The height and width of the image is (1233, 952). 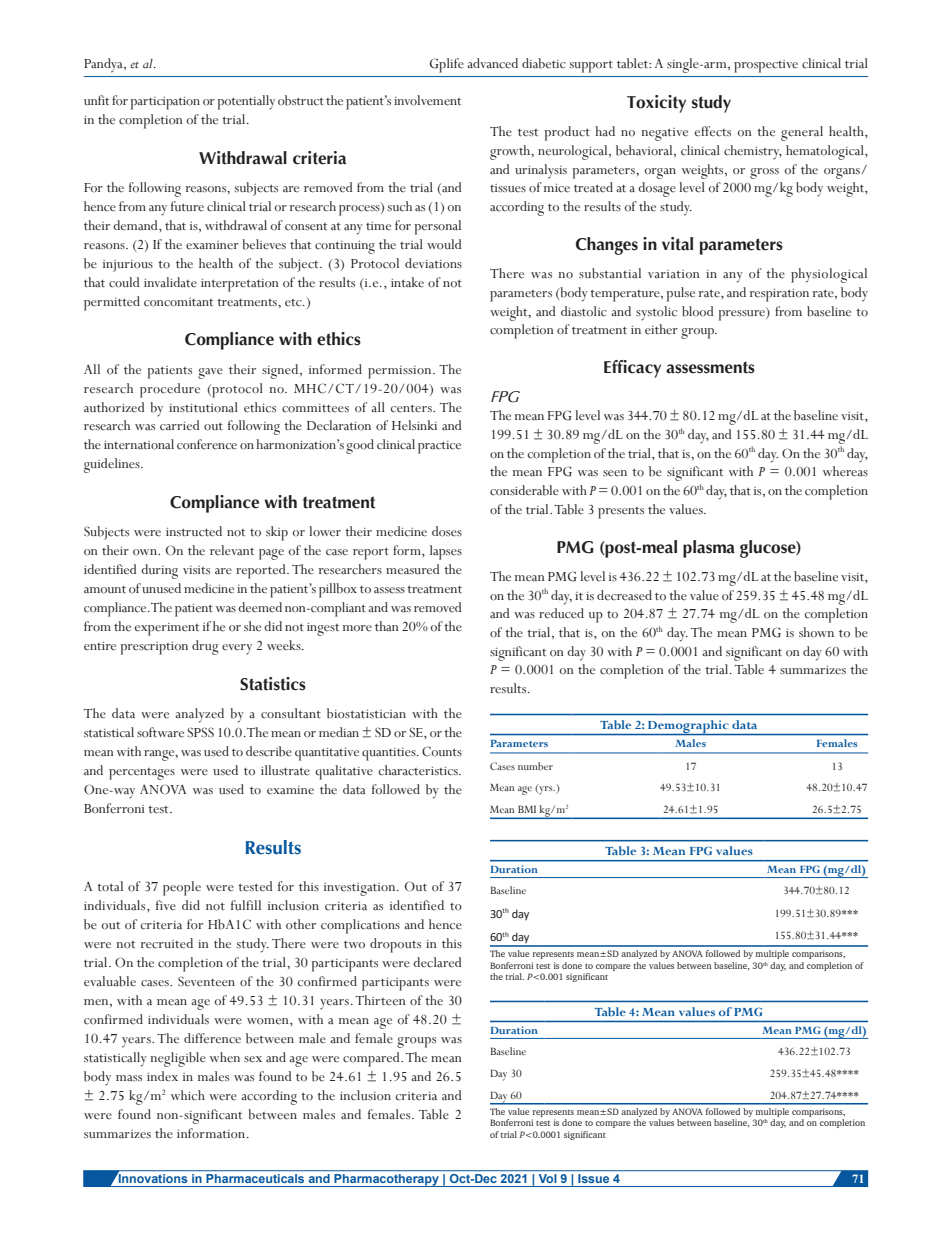 I want to click on prospective, so click(x=766, y=66).
